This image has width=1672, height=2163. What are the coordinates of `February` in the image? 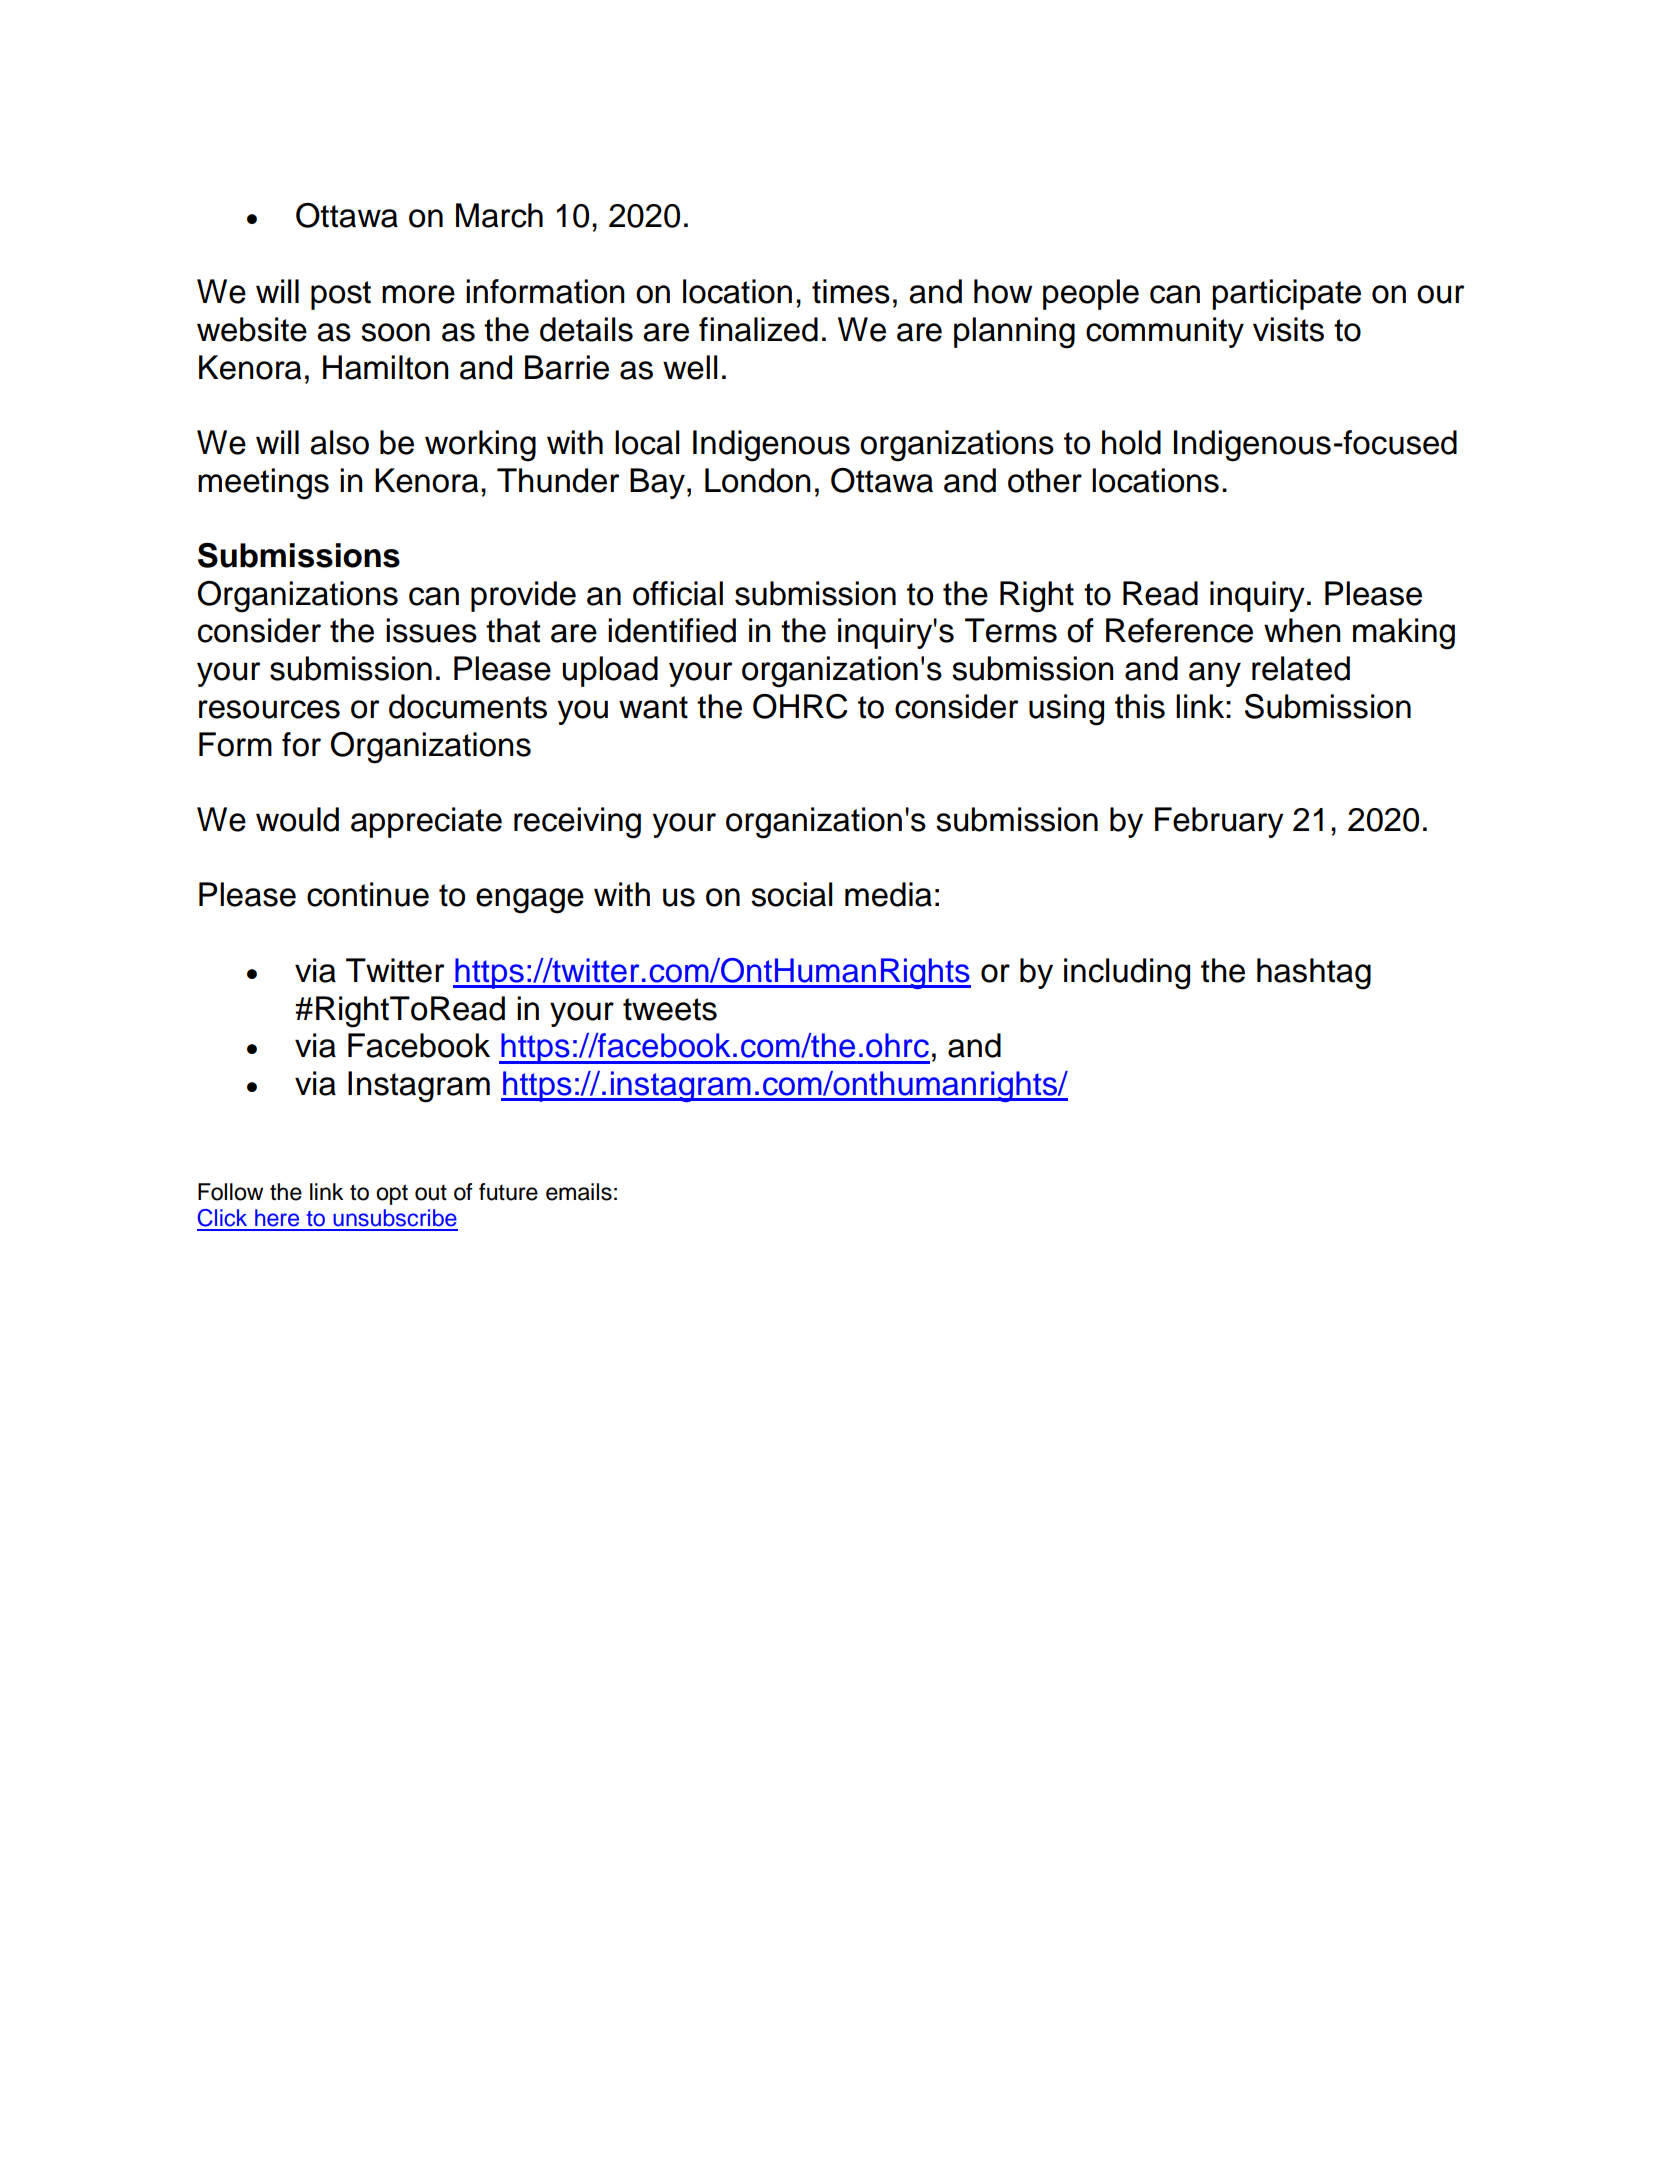 It's located at (1219, 822).
